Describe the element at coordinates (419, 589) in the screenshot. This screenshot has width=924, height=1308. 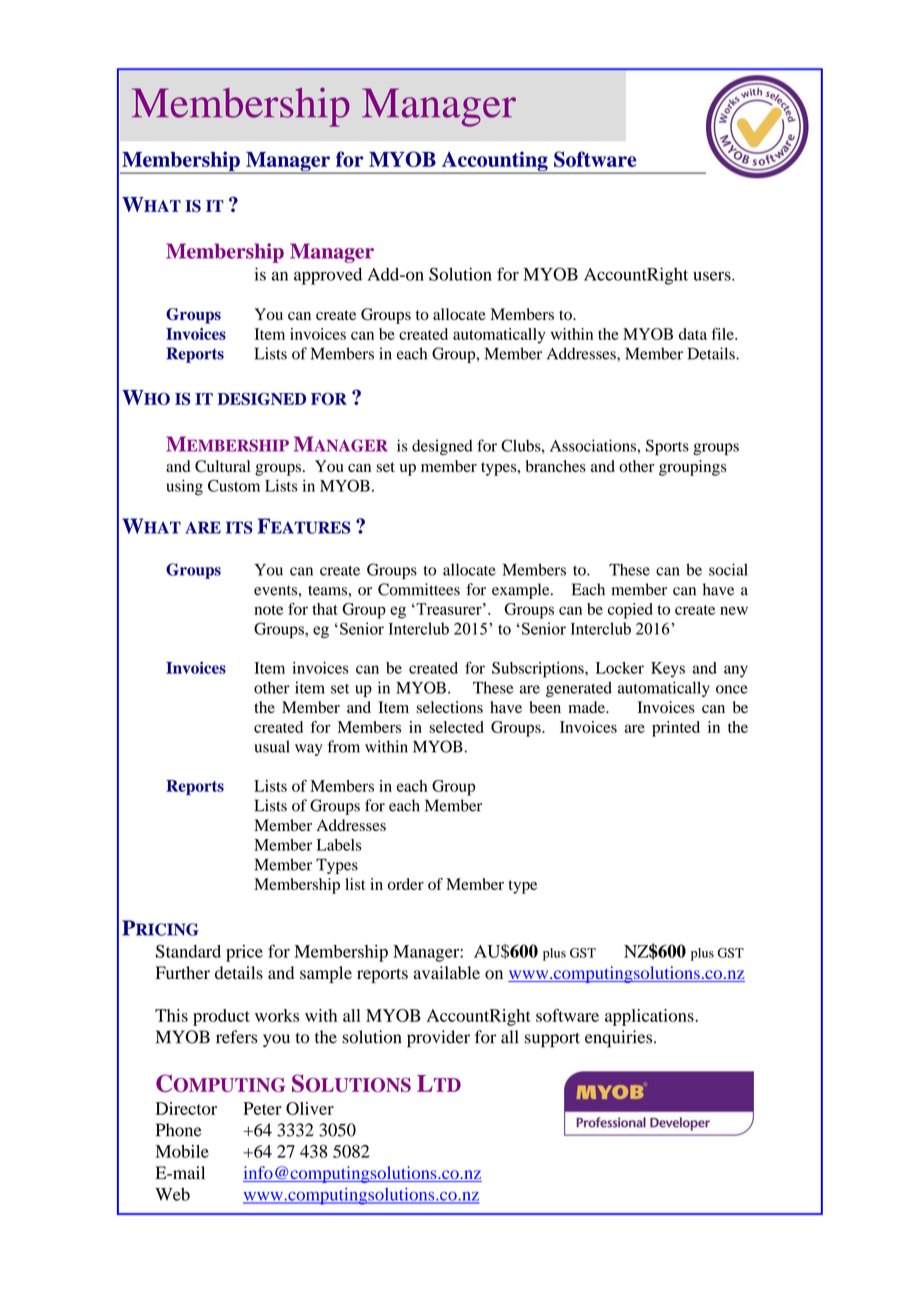
I see `Committees` at that location.
